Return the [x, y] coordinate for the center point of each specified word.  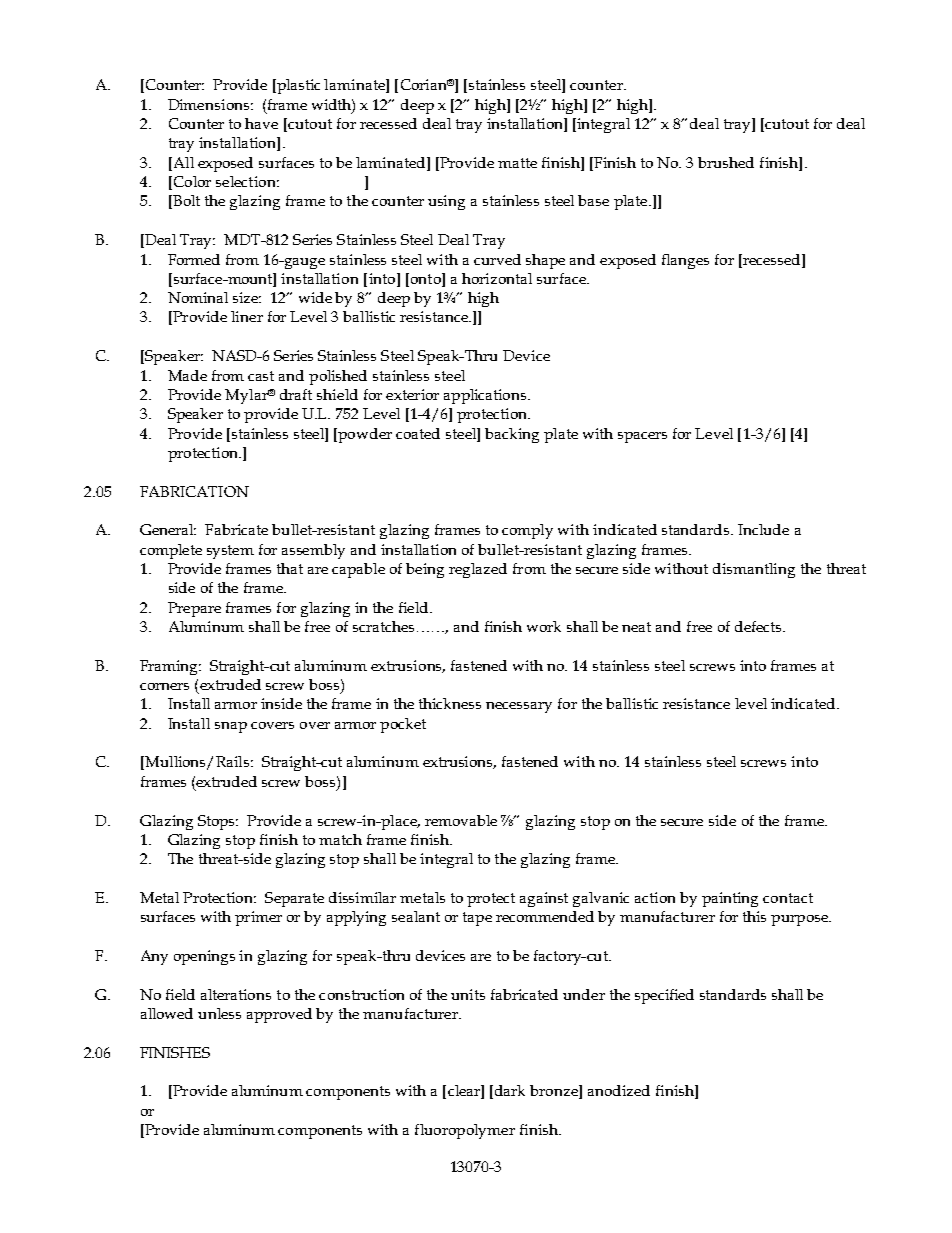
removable [461, 820]
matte [517, 163]
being [425, 570]
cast [261, 376]
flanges [685, 261]
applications [486, 396]
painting [730, 899]
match [340, 839]
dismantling [754, 570]
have [261, 123]
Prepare [194, 609]
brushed [726, 162]
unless [219, 1013]
